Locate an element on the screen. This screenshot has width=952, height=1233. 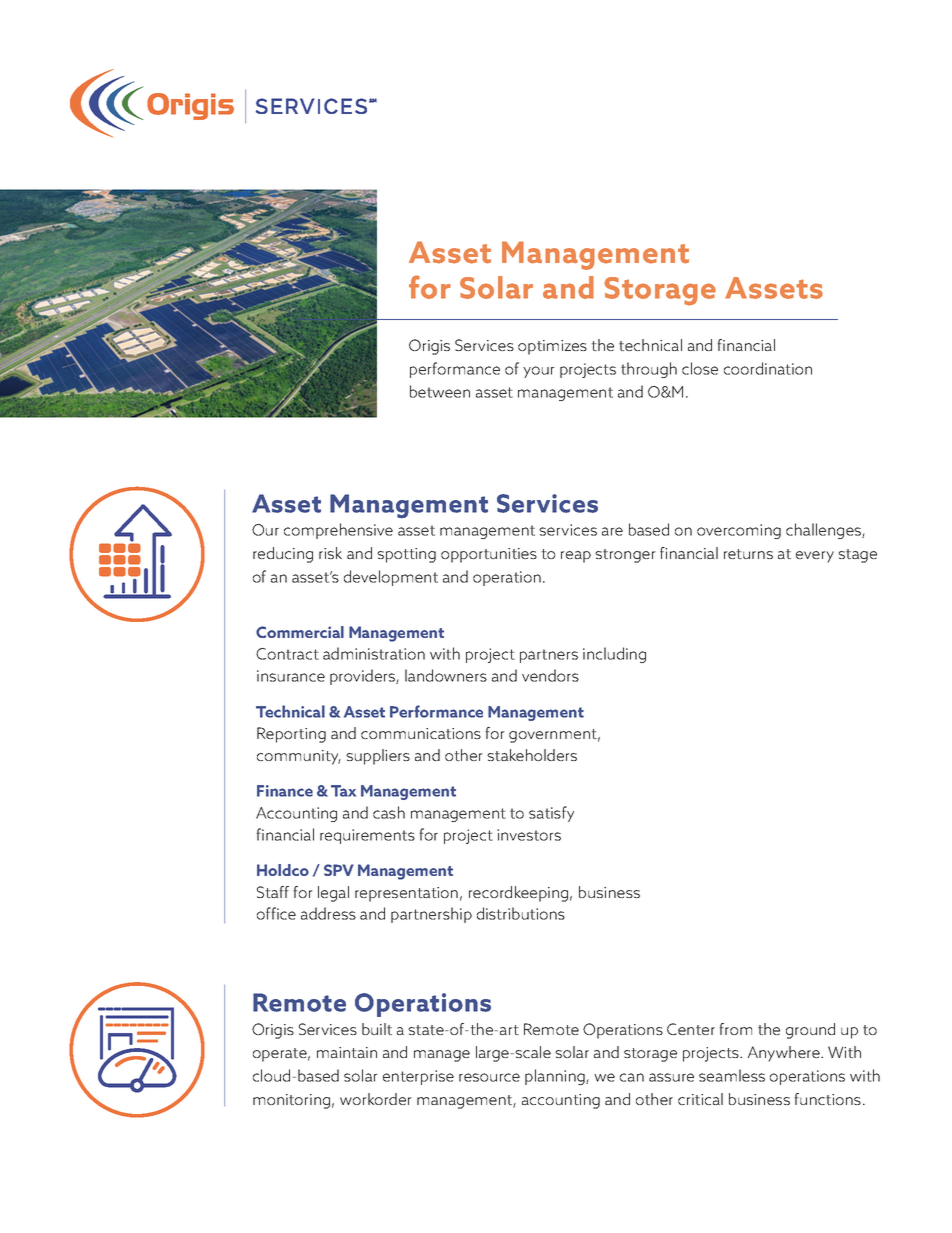
ground is located at coordinates (810, 1031).
